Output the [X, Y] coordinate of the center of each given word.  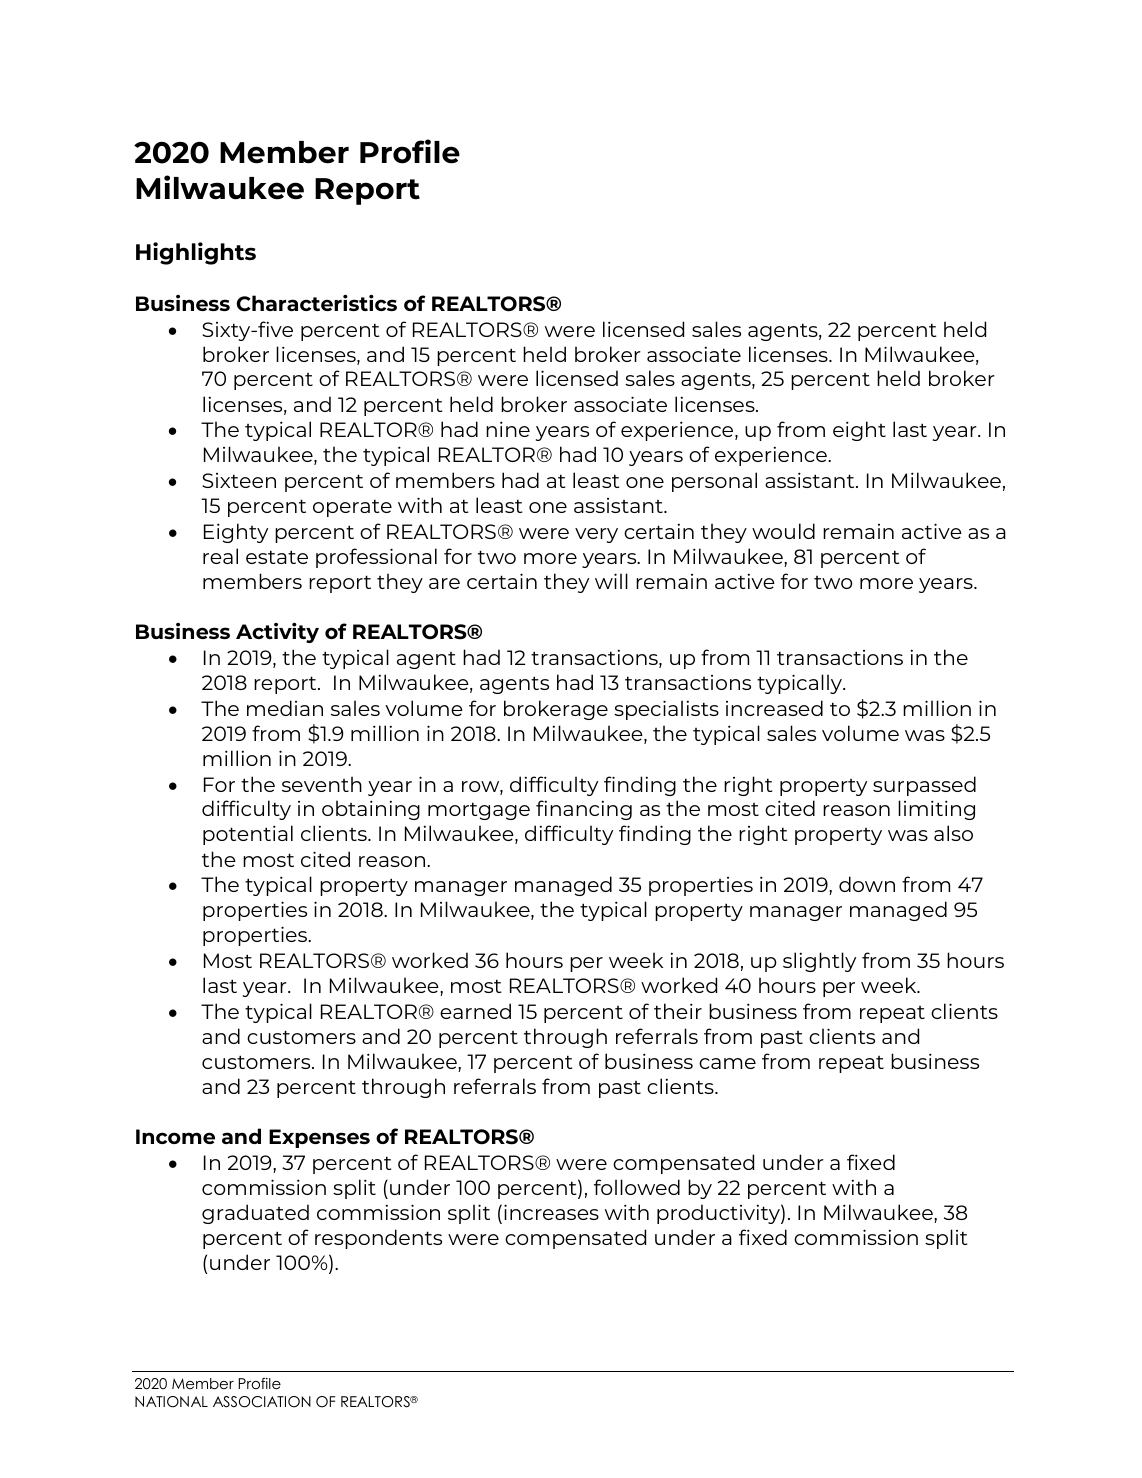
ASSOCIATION [262, 1402]
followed [637, 1187]
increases [551, 1212]
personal [714, 482]
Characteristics [317, 303]
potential [248, 835]
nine [508, 429]
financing [584, 810]
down [867, 884]
